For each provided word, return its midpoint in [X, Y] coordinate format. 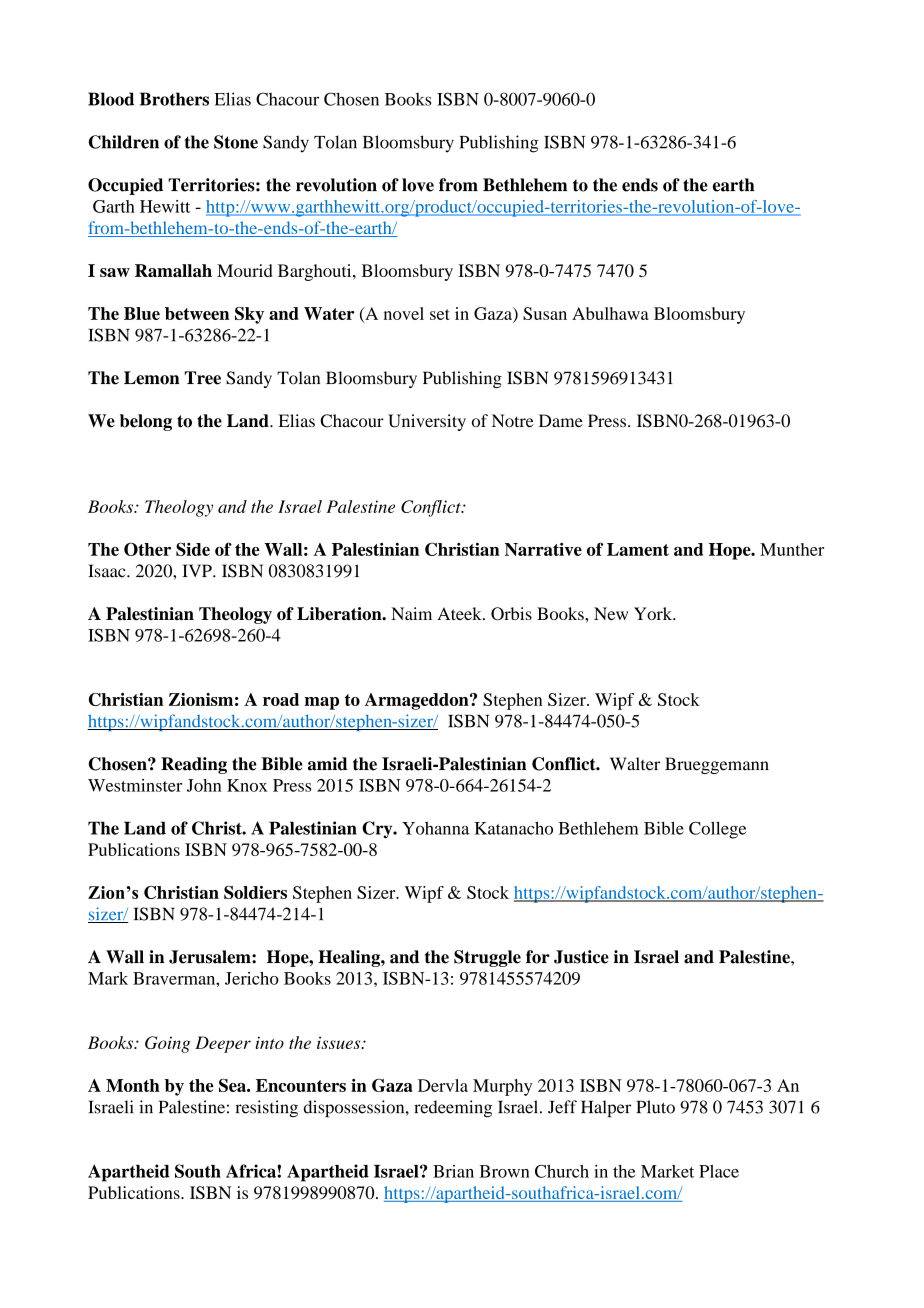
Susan [545, 313]
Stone [236, 142]
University [427, 422]
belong [146, 422]
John [204, 785]
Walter [635, 764]
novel [404, 313]
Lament [638, 549]
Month [133, 1085]
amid [328, 764]
